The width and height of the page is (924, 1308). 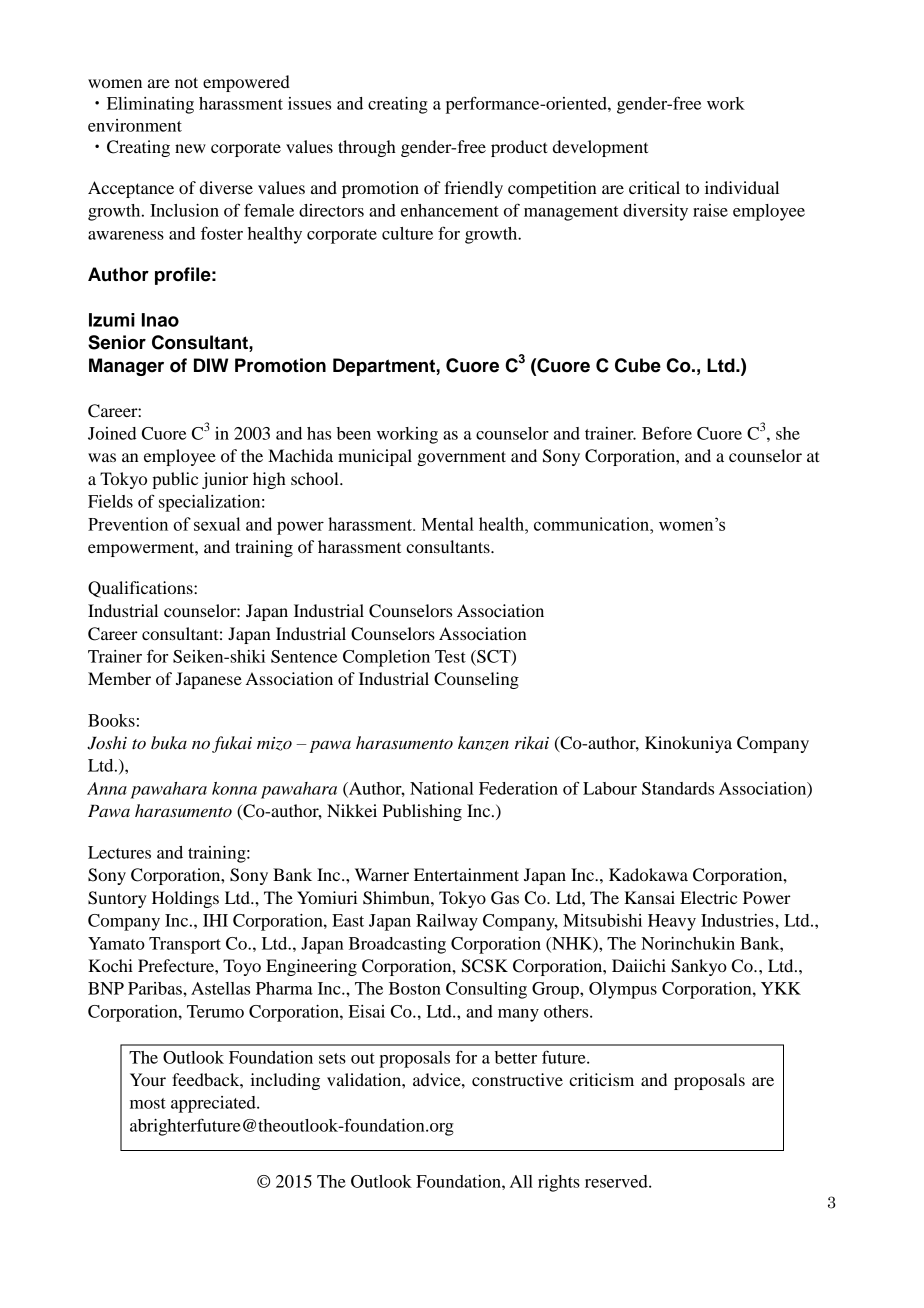 What do you see at coordinates (678, 788) in the page?
I see `Standards` at bounding box center [678, 788].
